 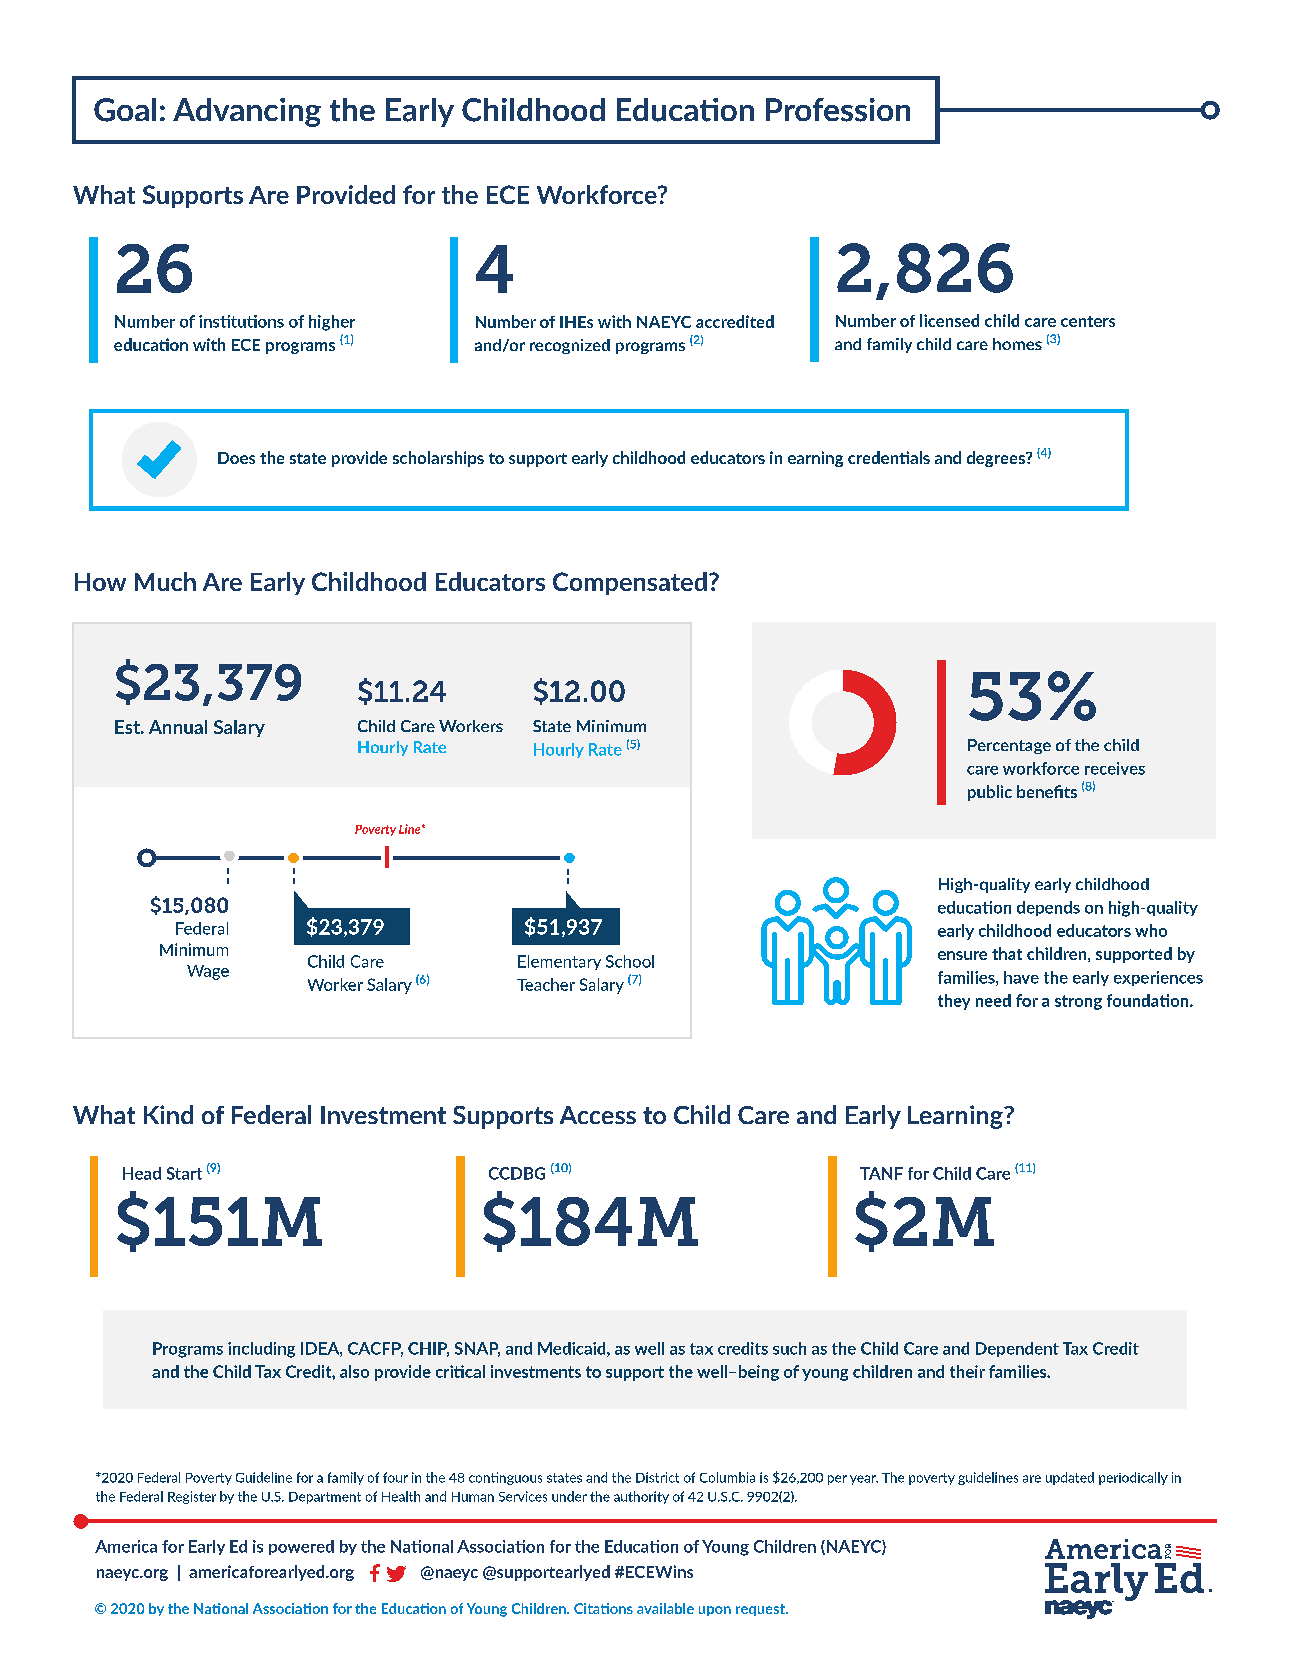 I want to click on centers, so click(x=1088, y=321).
